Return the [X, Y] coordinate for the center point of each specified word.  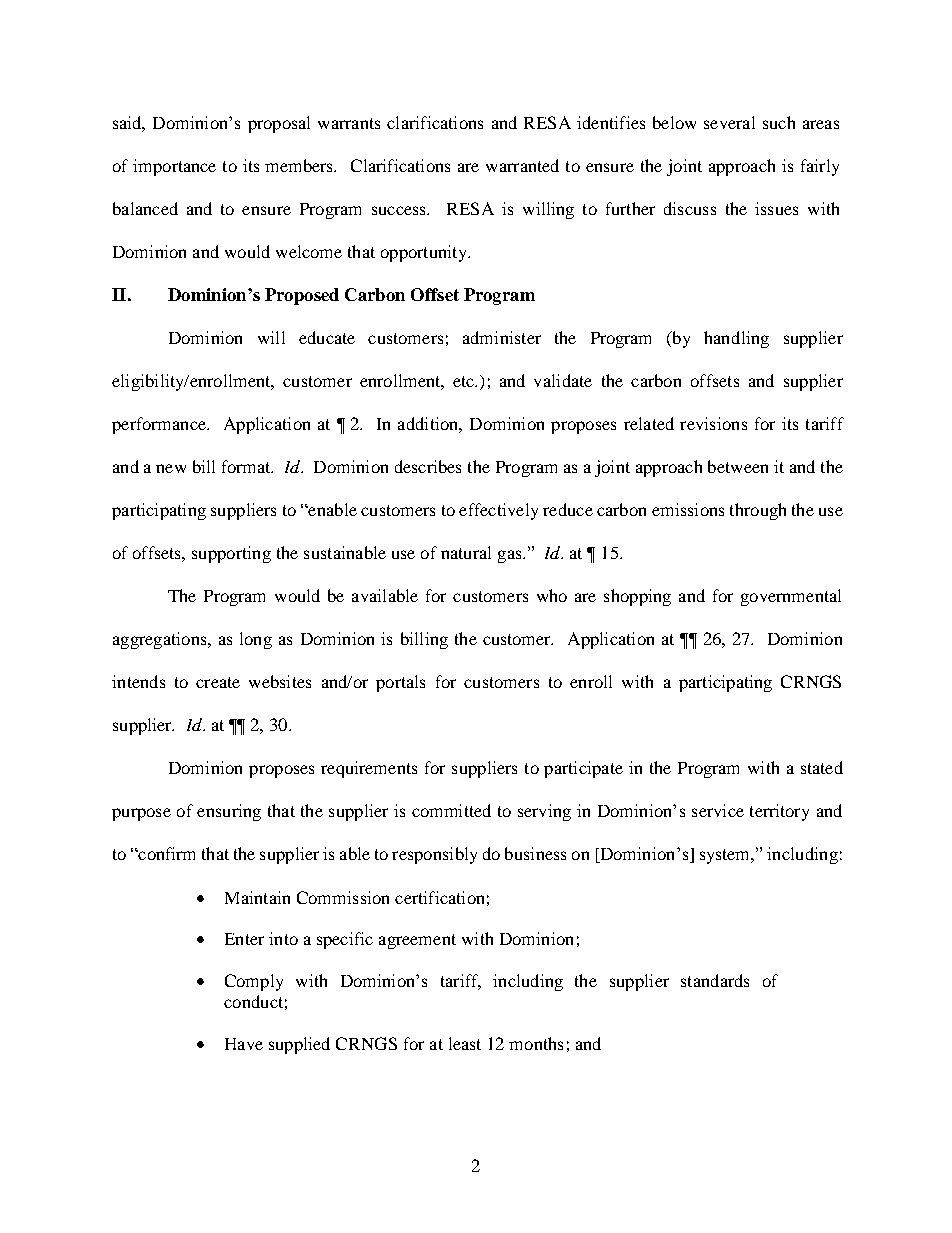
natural [466, 552]
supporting [231, 554]
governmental [791, 597]
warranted [522, 165]
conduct [253, 1001]
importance [174, 167]
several [729, 122]
